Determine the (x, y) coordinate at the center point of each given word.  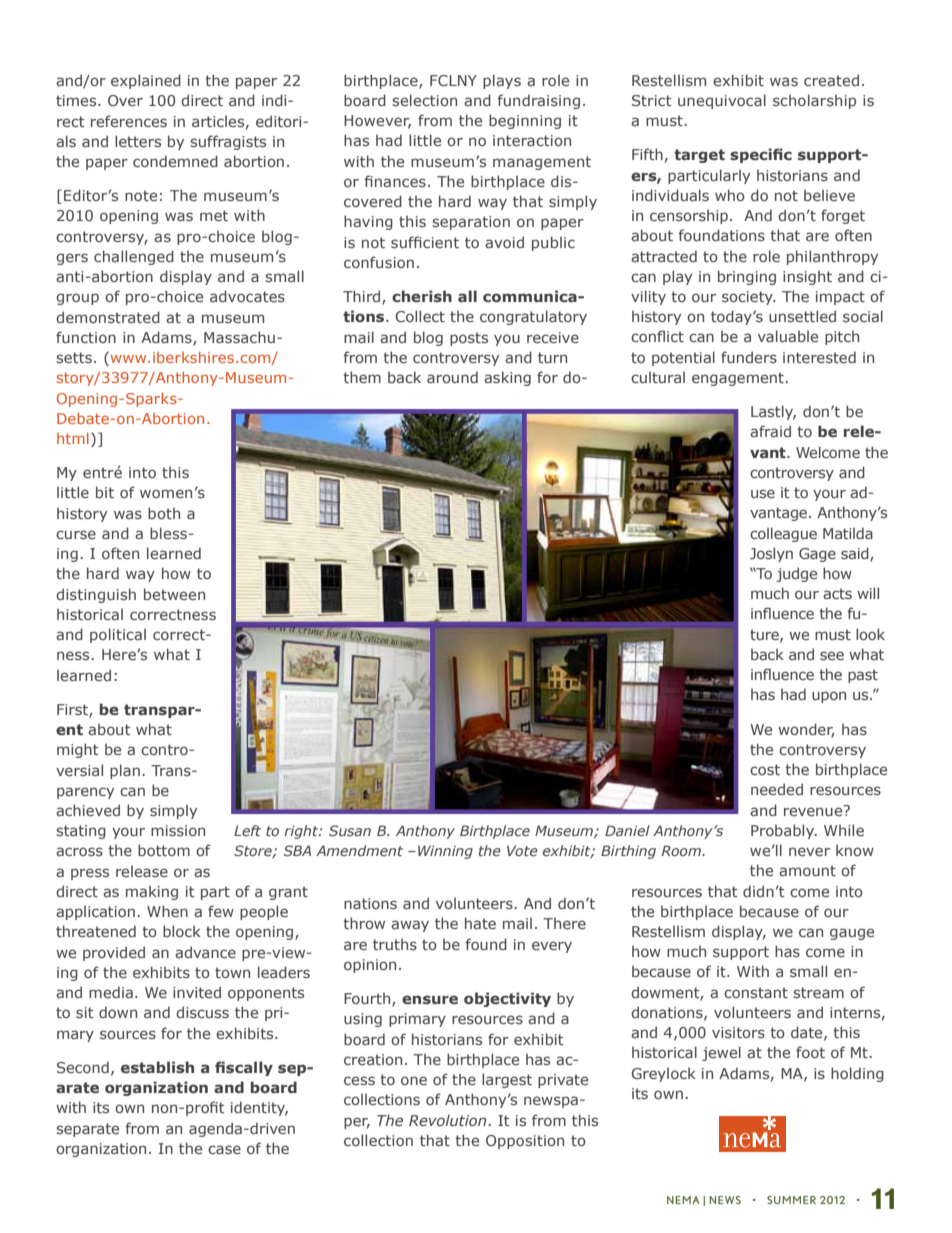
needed (777, 789)
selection (424, 100)
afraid (770, 431)
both (164, 513)
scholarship (814, 101)
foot (810, 1052)
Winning (445, 852)
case (224, 1149)
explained (146, 81)
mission (178, 830)
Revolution (449, 1120)
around (452, 377)
